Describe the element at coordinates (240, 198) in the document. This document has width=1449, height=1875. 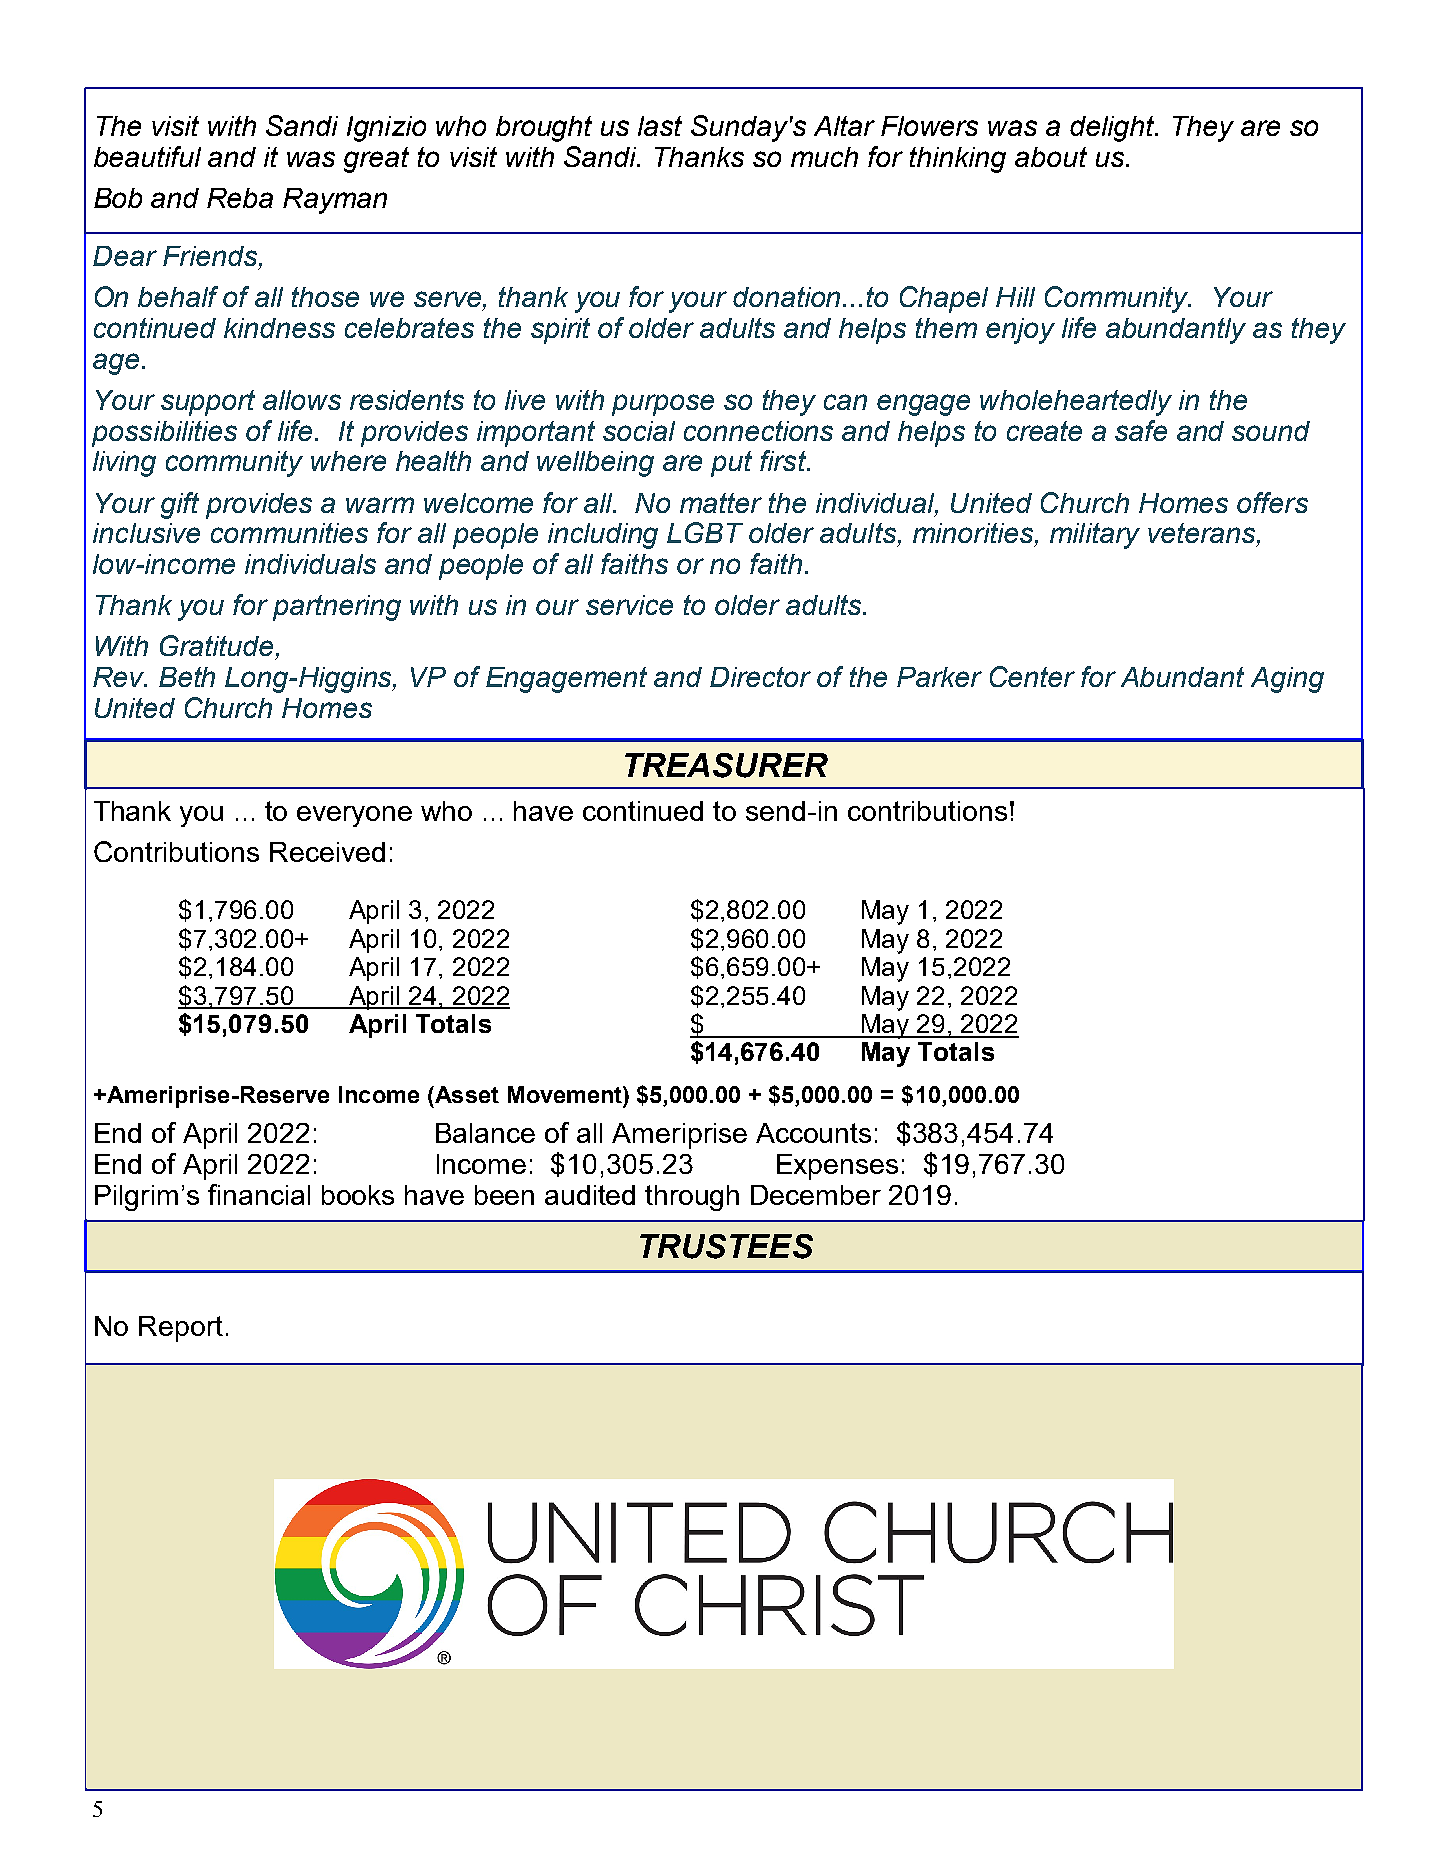
I see `Reba` at that location.
